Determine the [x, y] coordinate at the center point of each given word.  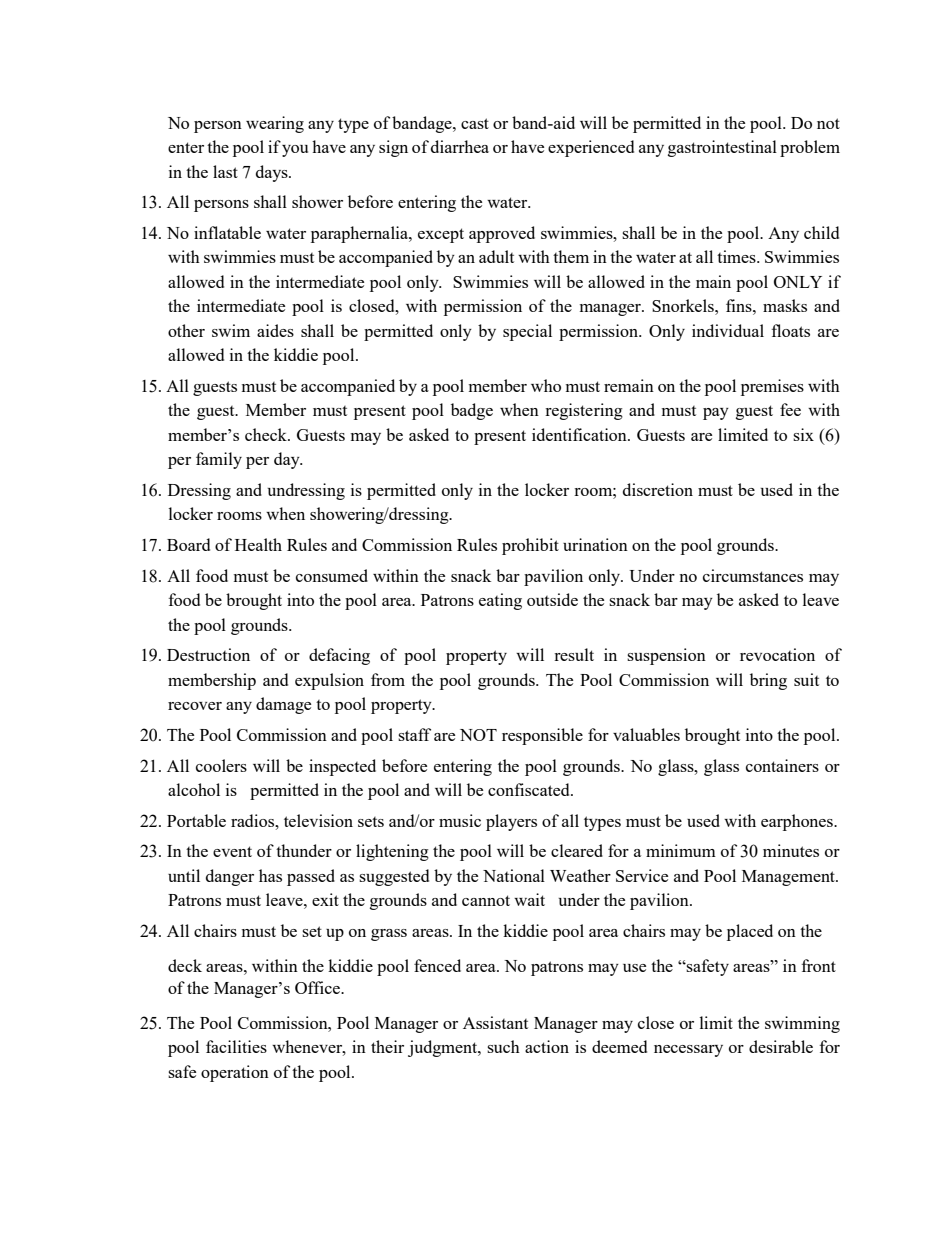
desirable [781, 1046]
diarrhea [460, 146]
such [503, 1046]
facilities [236, 1046]
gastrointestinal [722, 148]
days [273, 173]
